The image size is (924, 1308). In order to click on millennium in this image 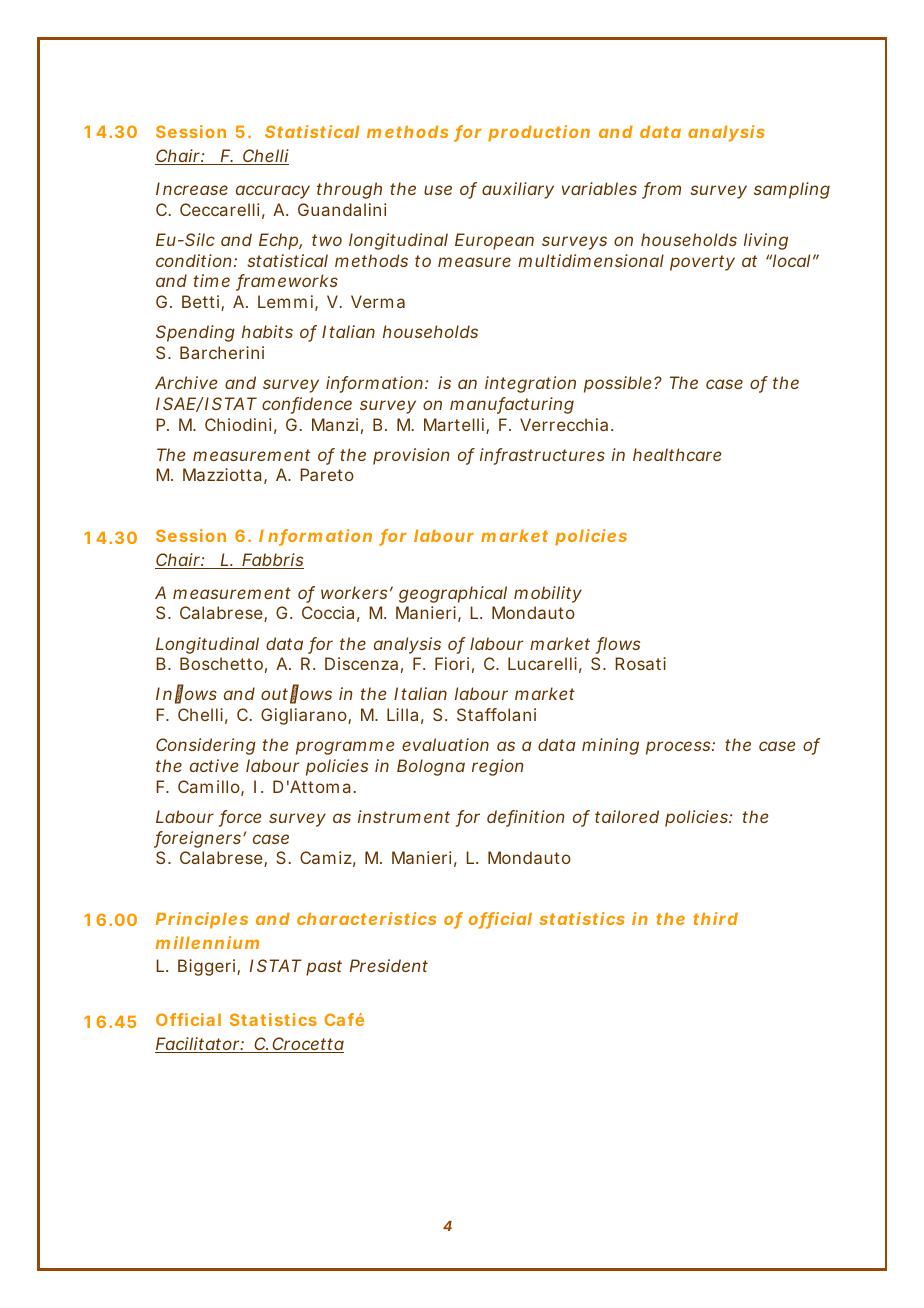, I will do `click(207, 942)`.
